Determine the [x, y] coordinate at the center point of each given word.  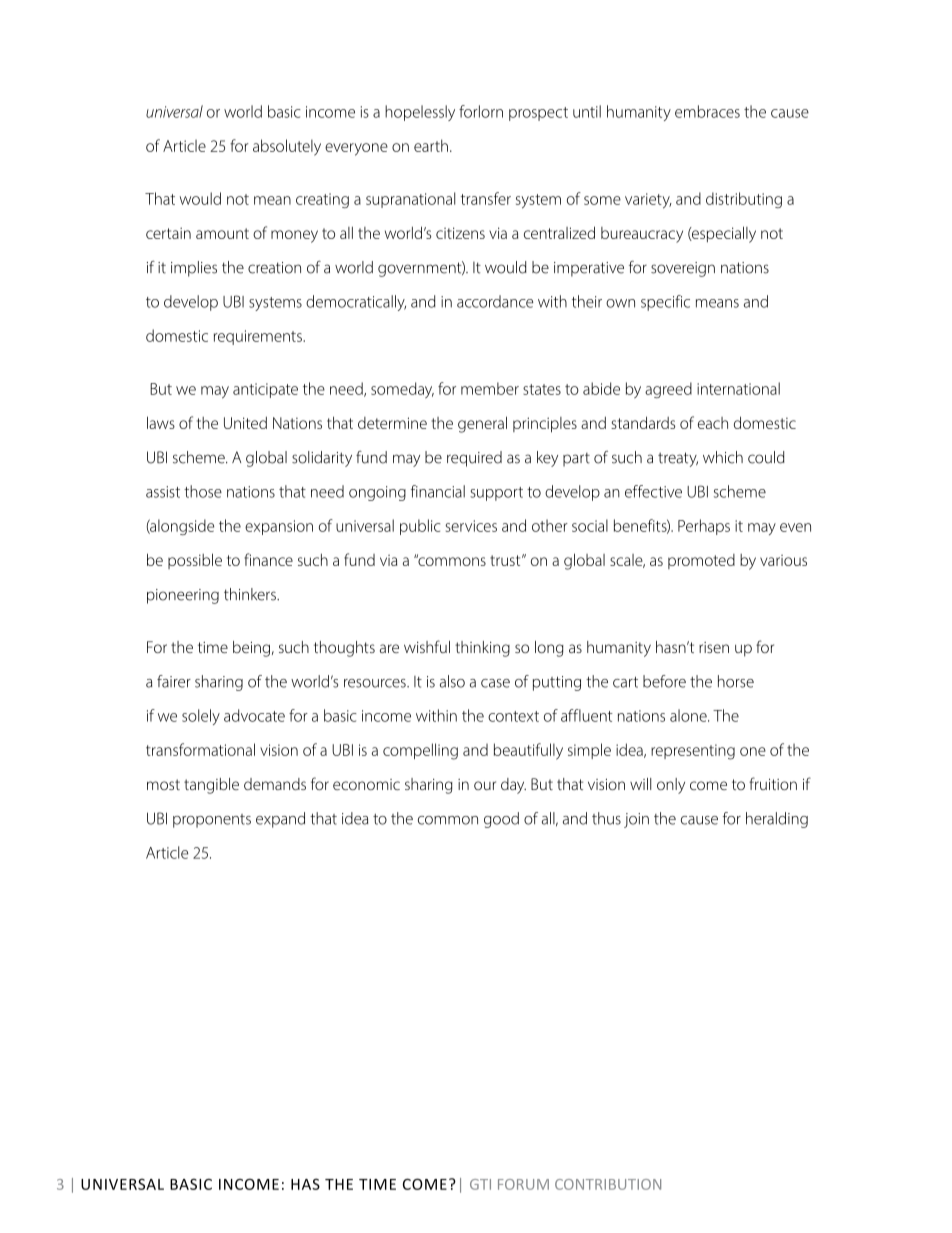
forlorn [481, 111]
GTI [480, 1184]
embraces [707, 111]
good [501, 820]
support [496, 494]
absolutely [287, 147]
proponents [212, 821]
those [203, 491]
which [723, 457]
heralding [777, 820]
